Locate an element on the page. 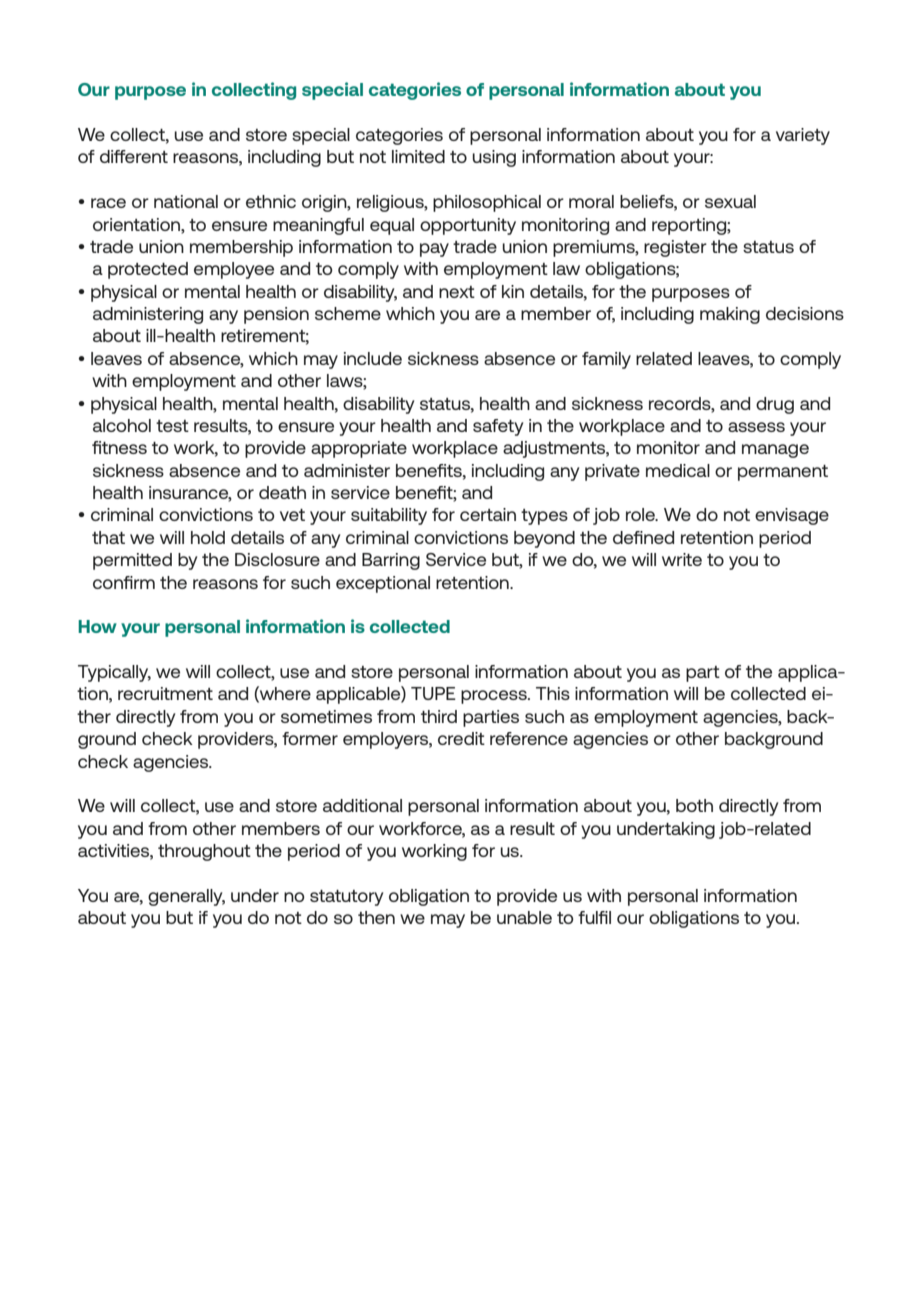  certain is located at coordinates (488, 514).
